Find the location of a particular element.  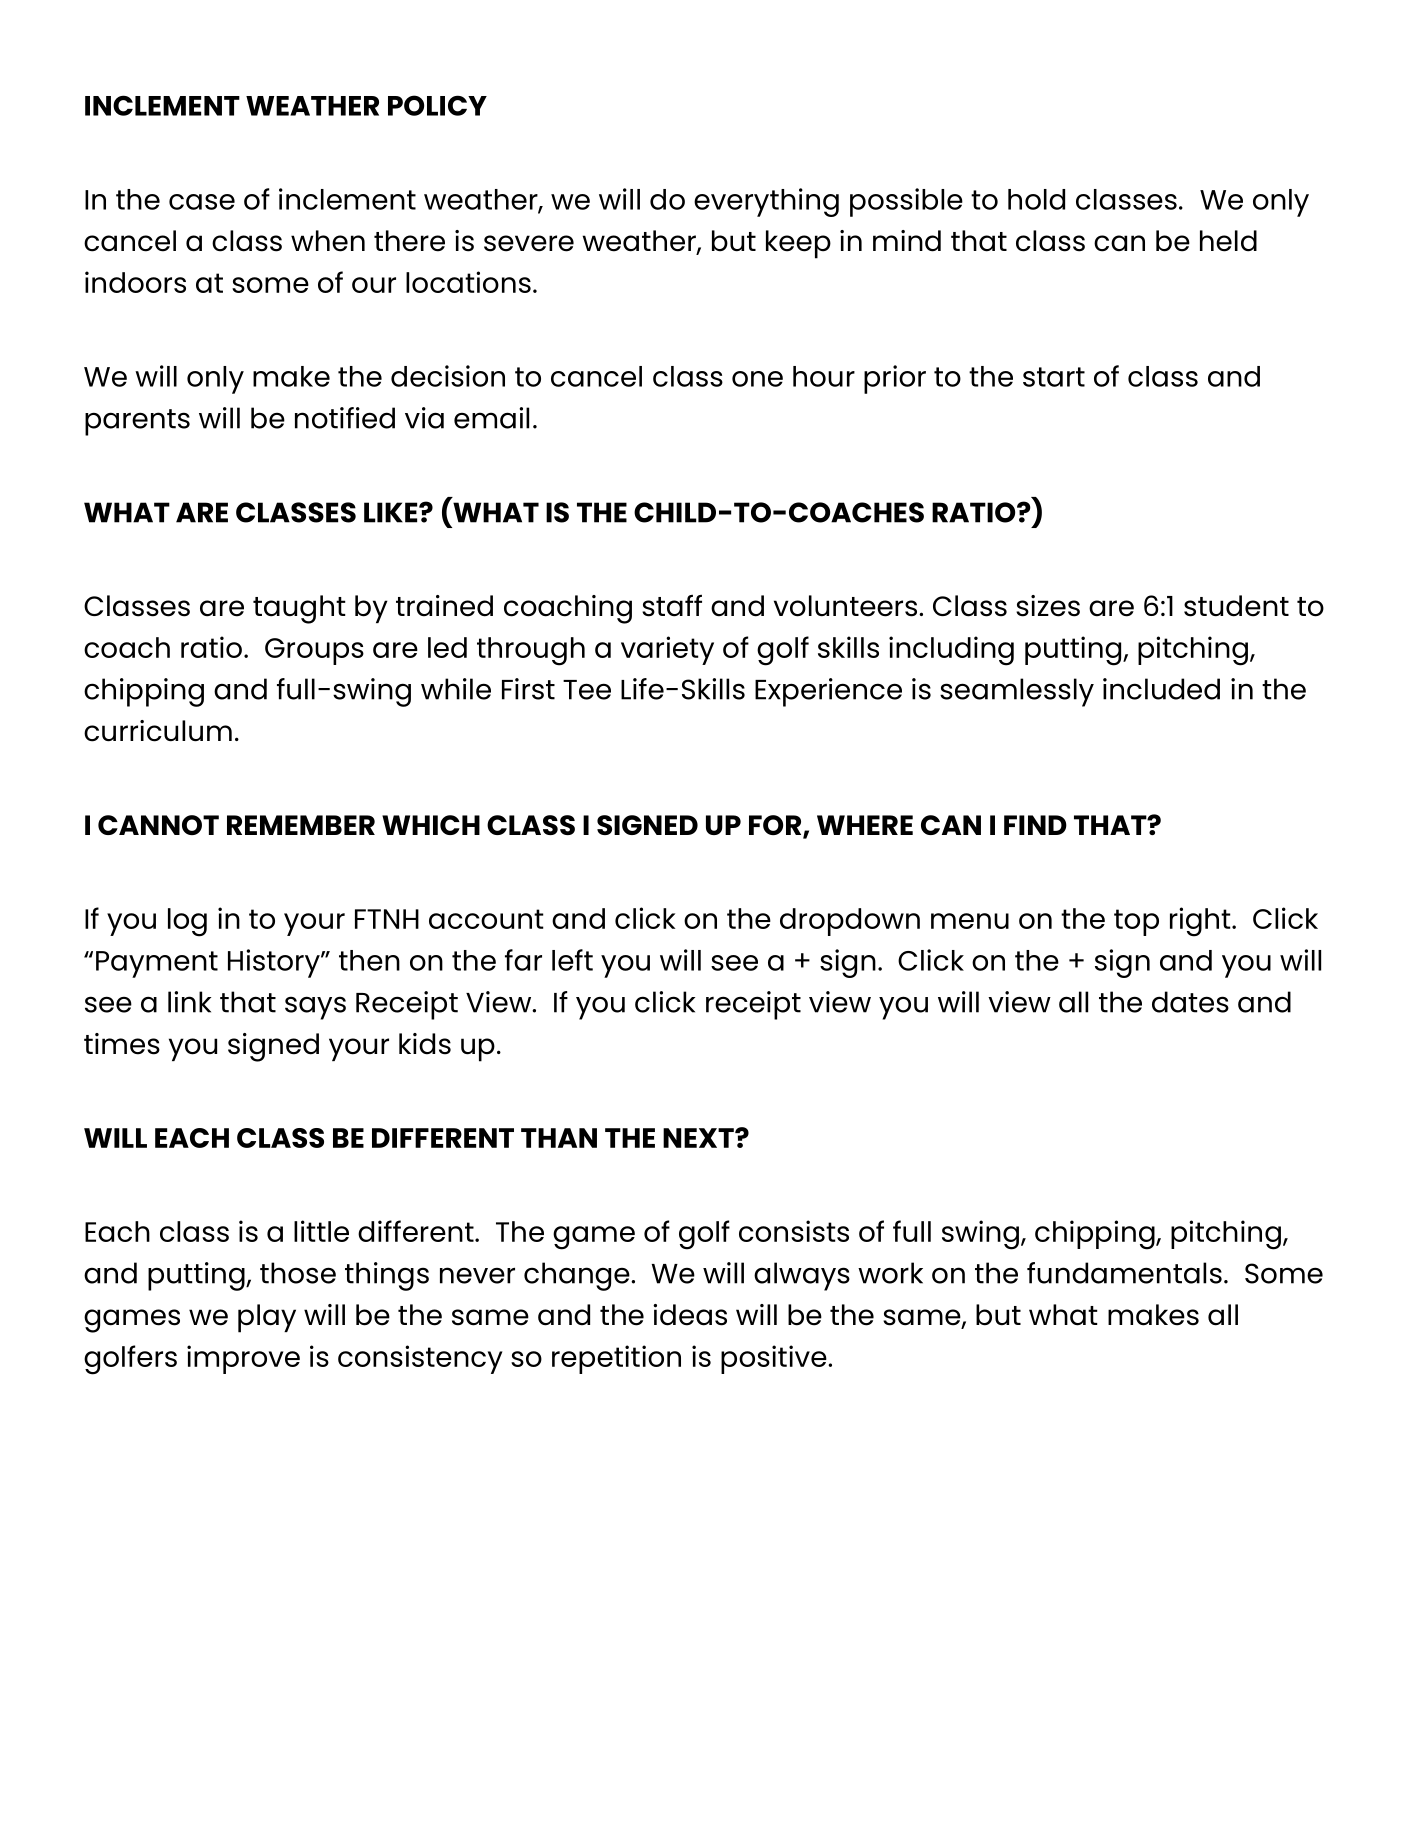

dates is located at coordinates (1190, 1002).
